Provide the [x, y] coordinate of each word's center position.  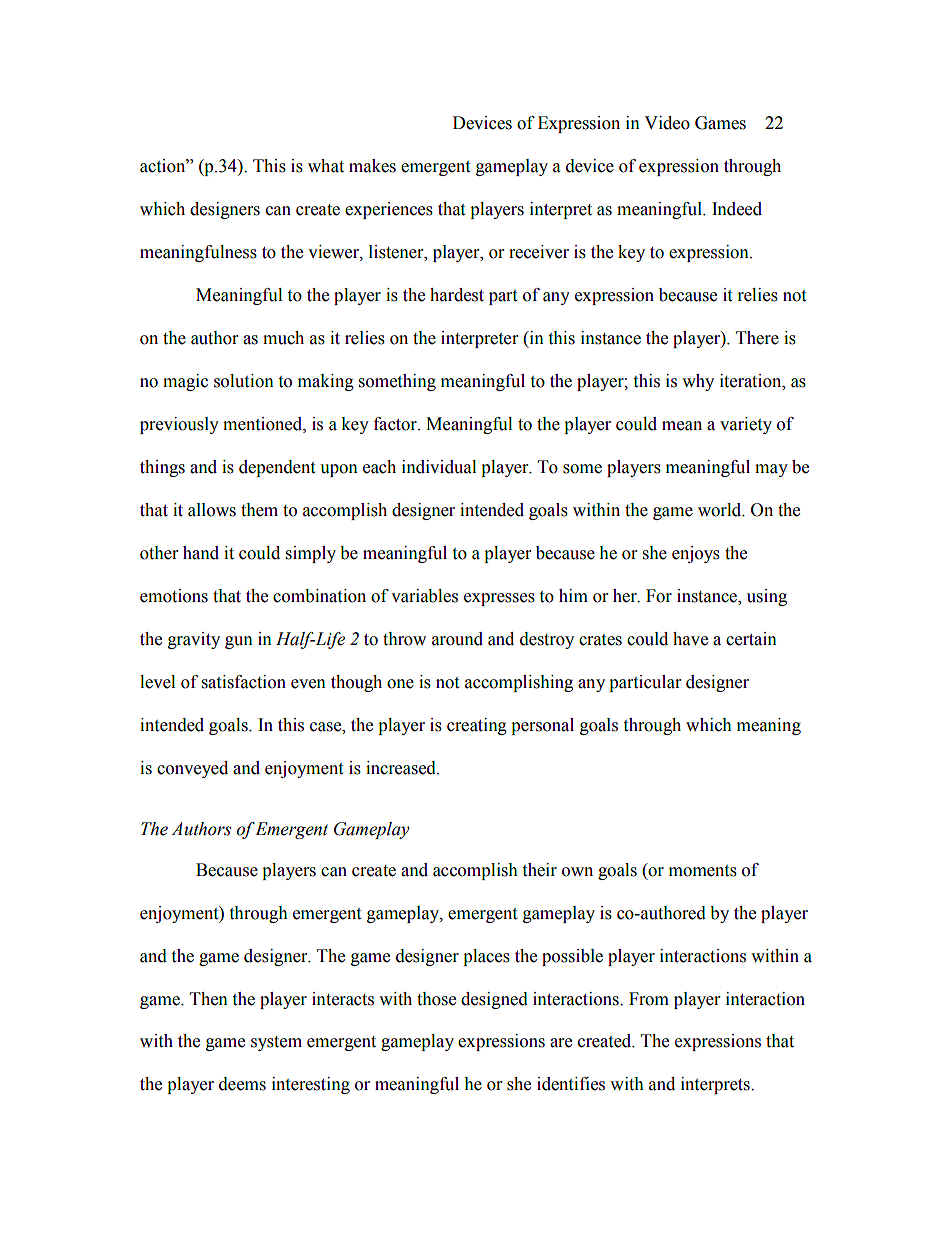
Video [667, 123]
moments [703, 871]
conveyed [192, 769]
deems [242, 1084]
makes [372, 166]
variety [746, 425]
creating [477, 726]
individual [439, 467]
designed [494, 1000]
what [326, 166]
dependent [277, 468]
